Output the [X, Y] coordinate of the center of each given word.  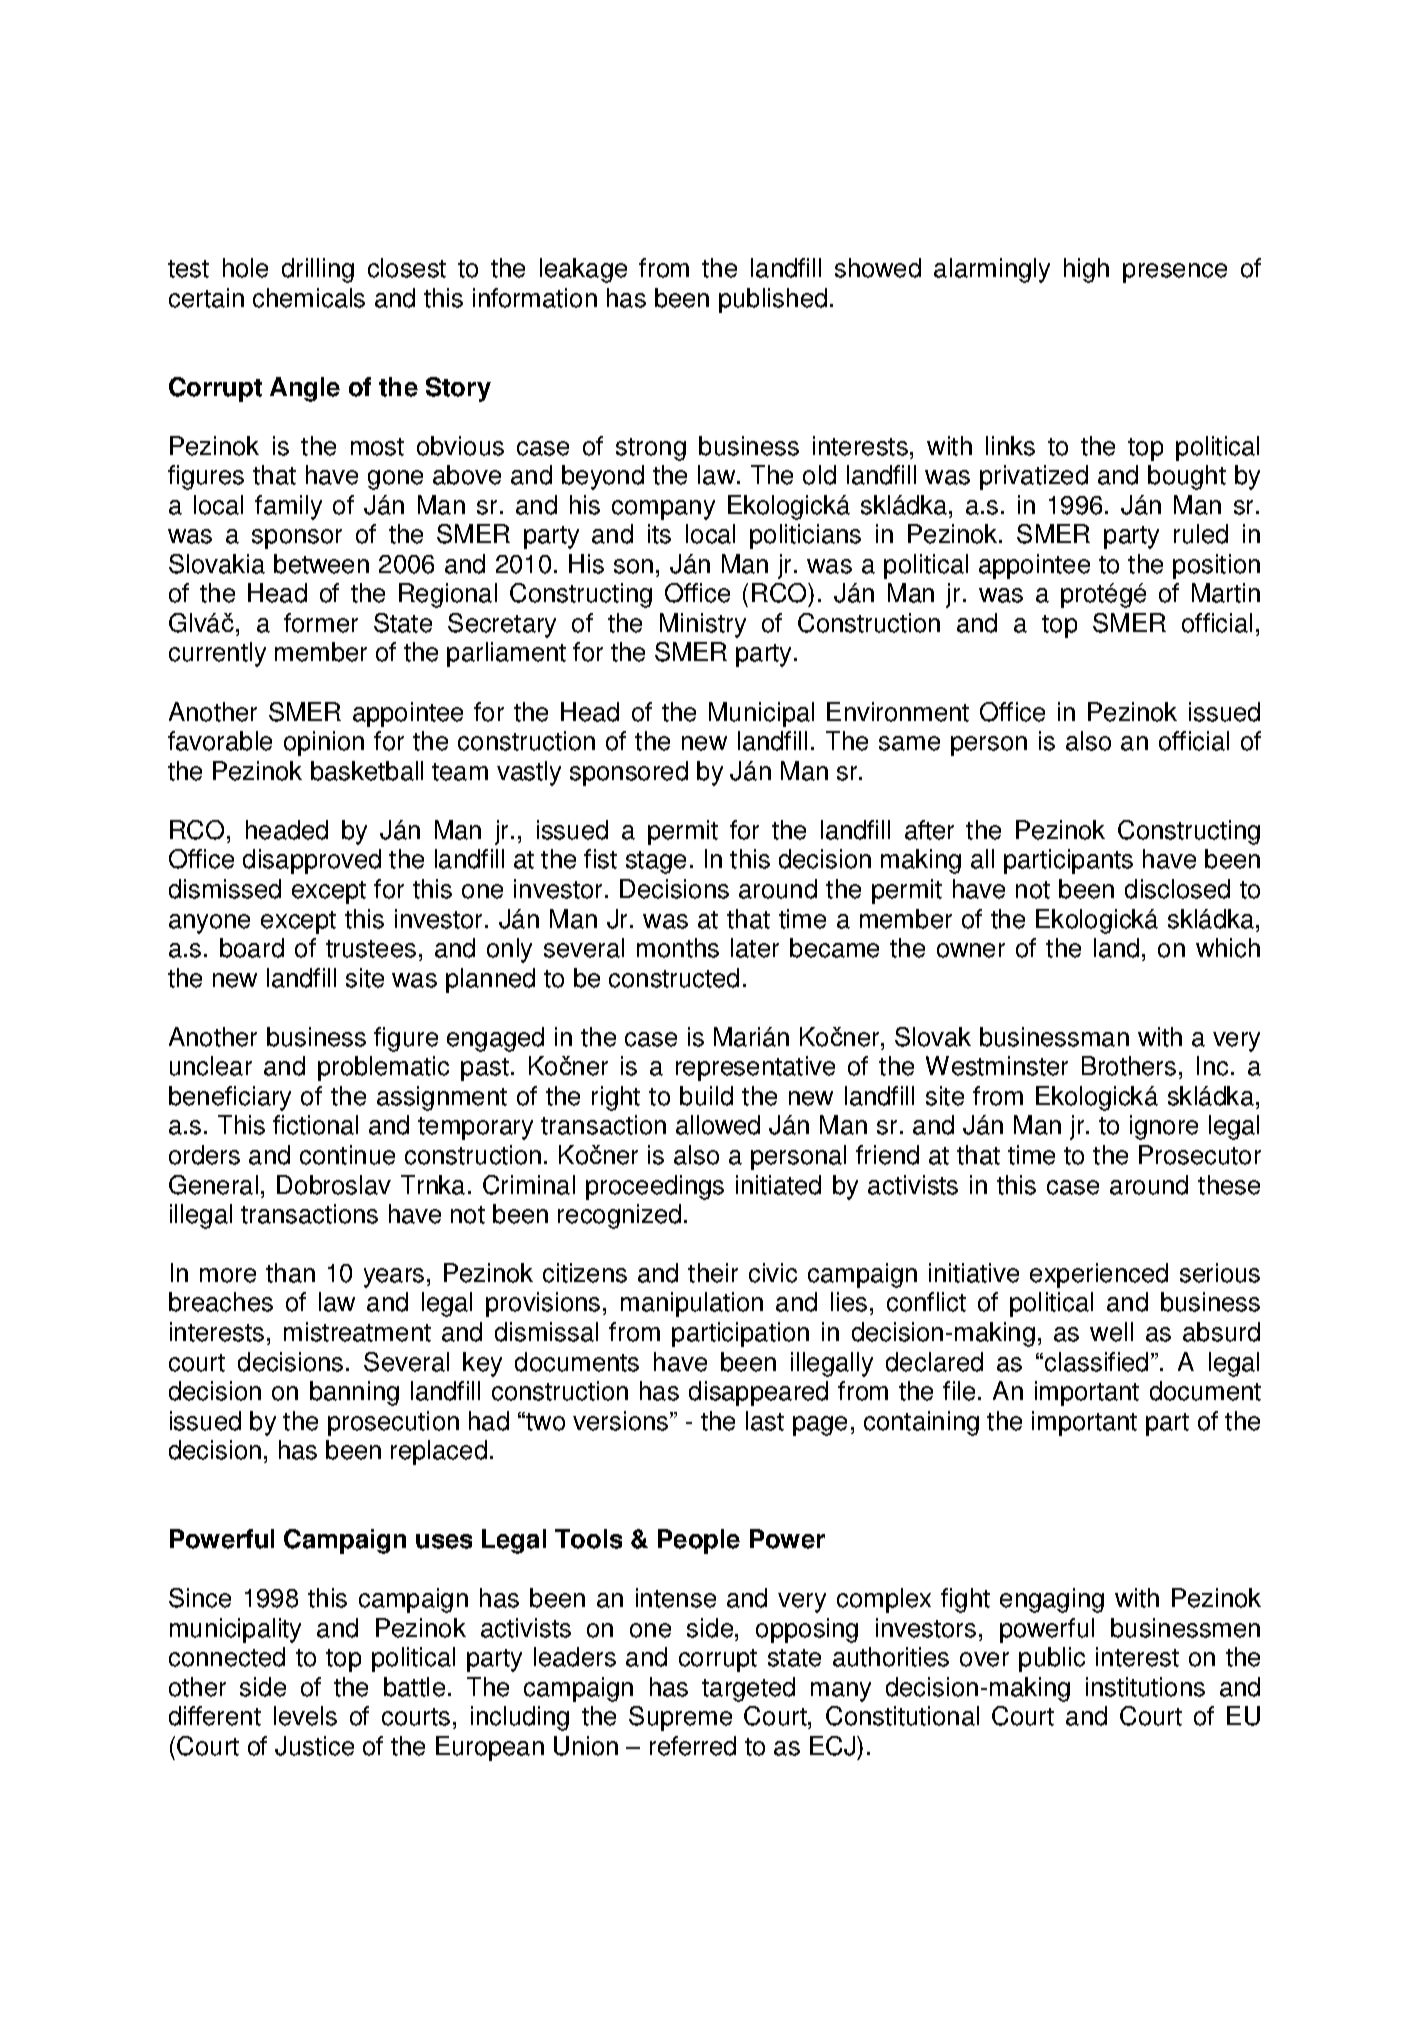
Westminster [997, 1066]
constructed [674, 978]
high [1086, 270]
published [773, 300]
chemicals [309, 298]
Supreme [680, 1718]
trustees [371, 949]
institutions [1145, 1687]
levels [305, 1716]
